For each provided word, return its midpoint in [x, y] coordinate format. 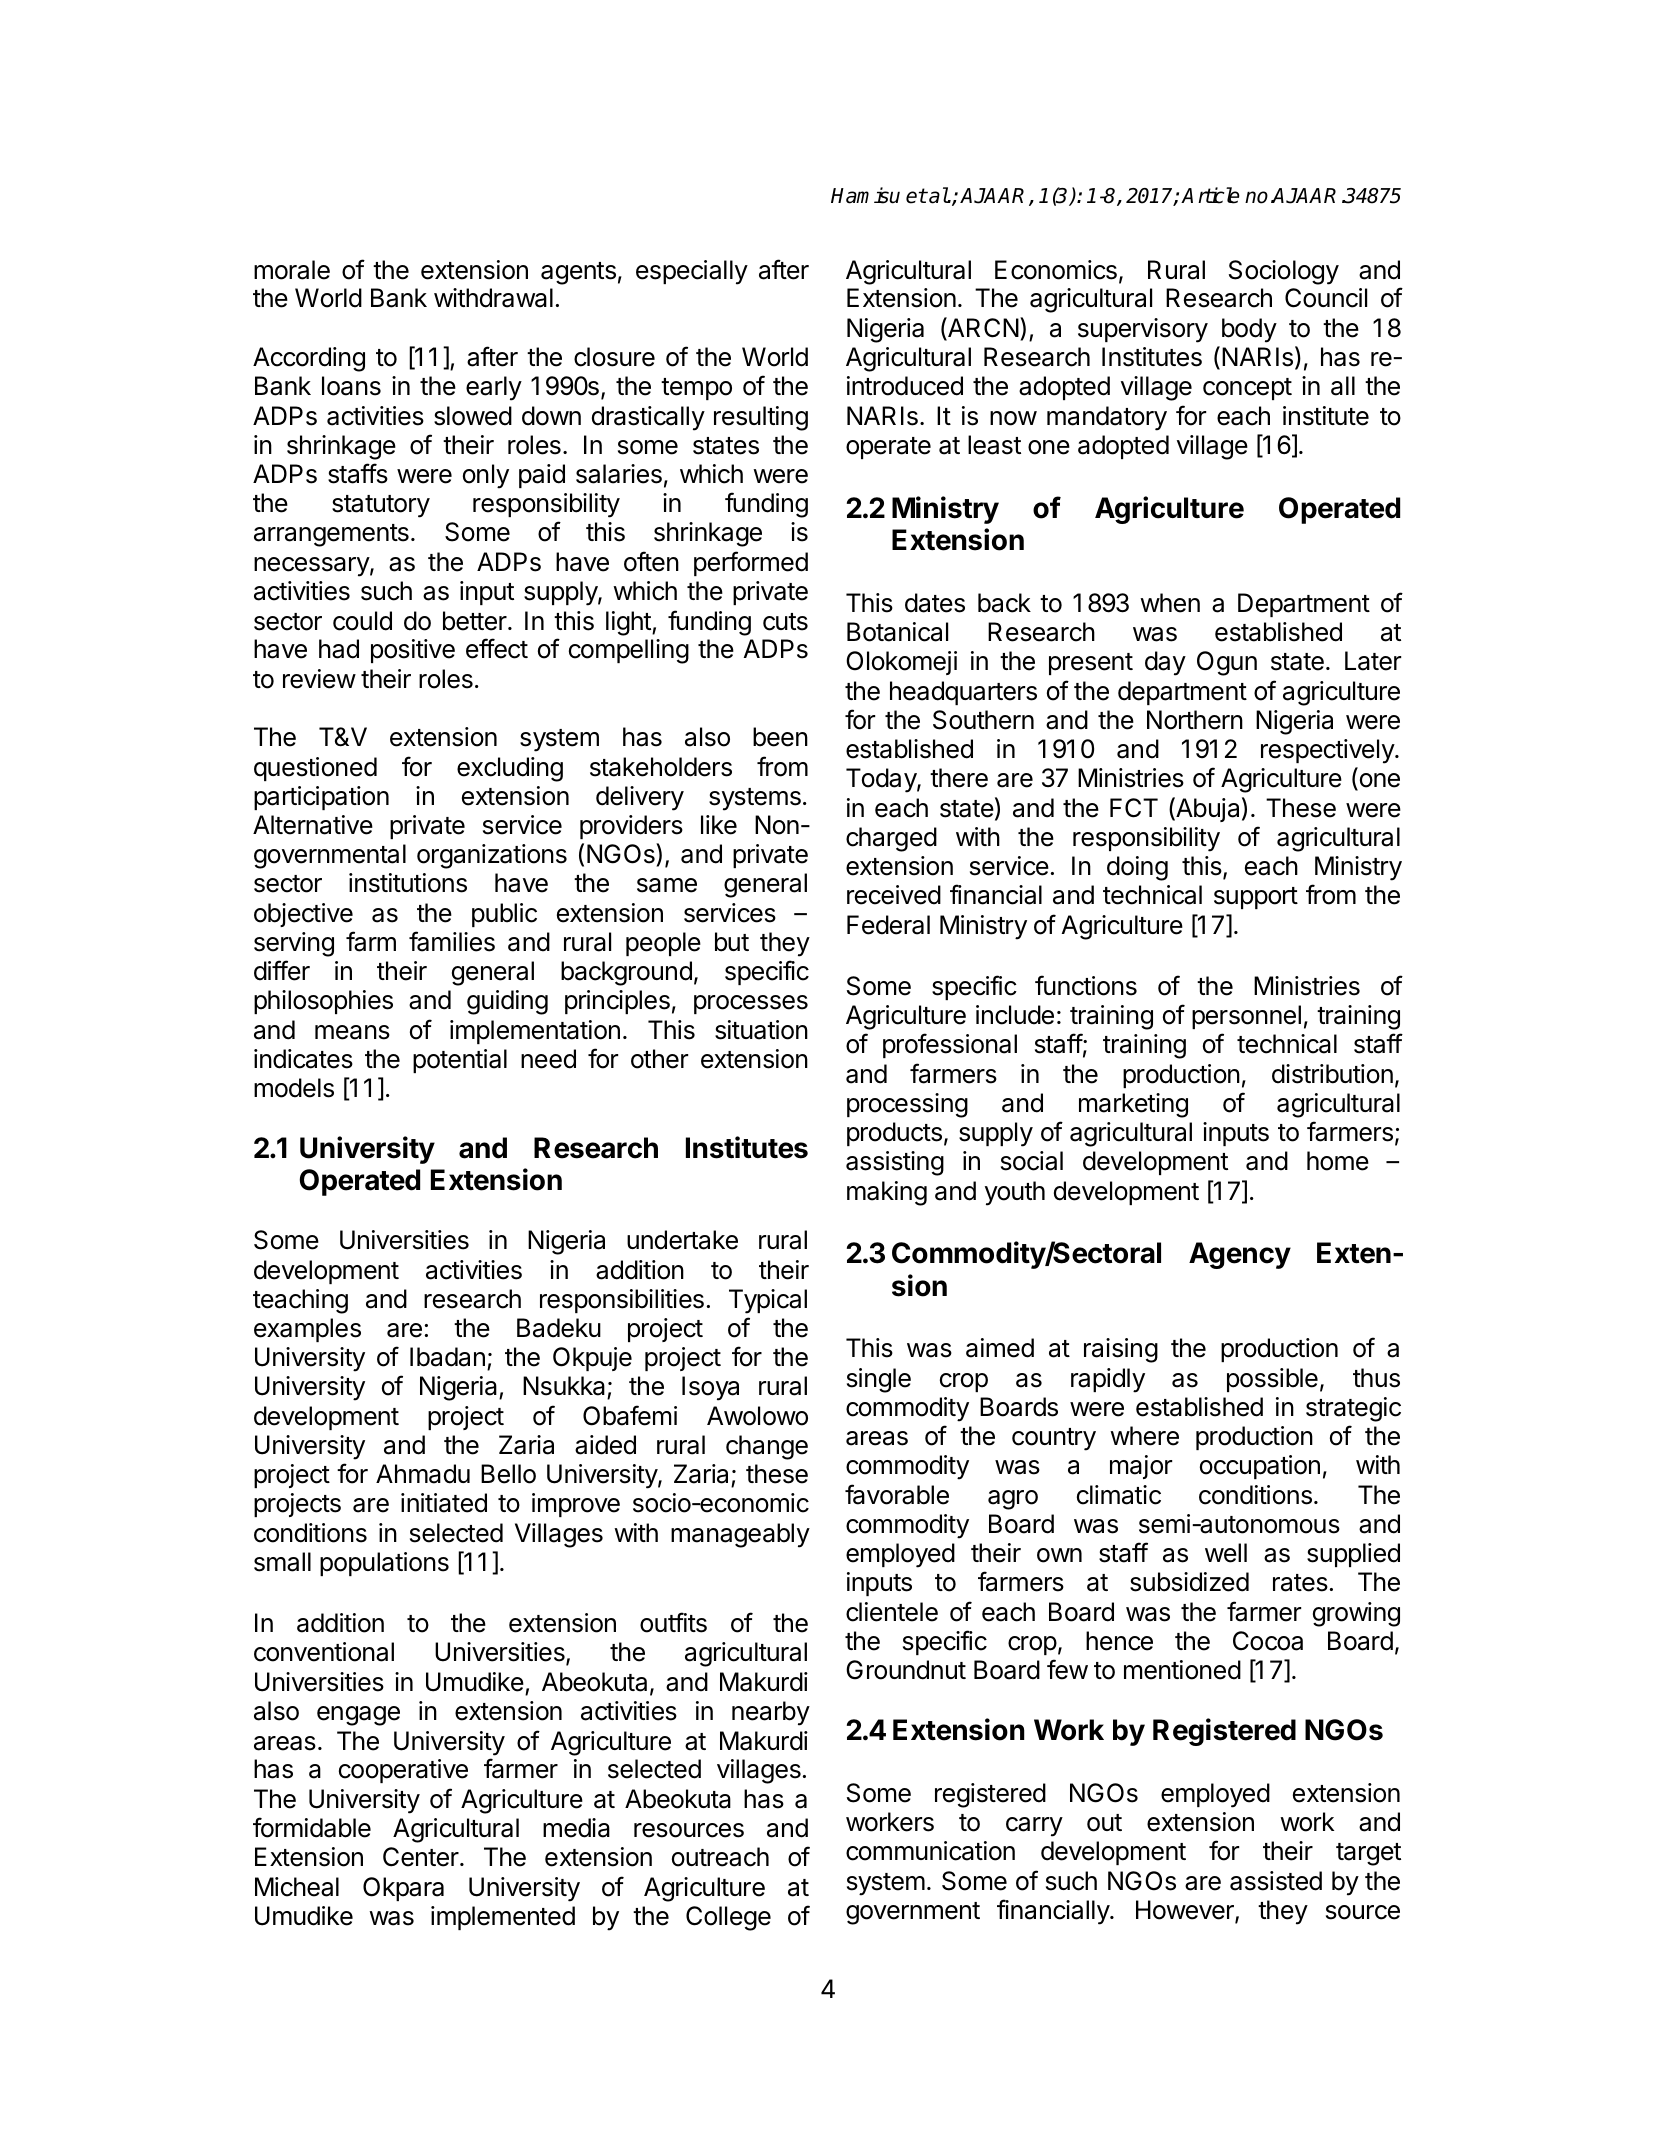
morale [292, 270]
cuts [785, 622]
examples [307, 1330]
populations [384, 1564]
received [894, 895]
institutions [408, 883]
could [362, 621]
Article [1210, 195]
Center [421, 1857]
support [1256, 898]
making [887, 1193]
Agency [1240, 1255]
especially [692, 272]
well [1226, 1553]
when [1170, 603]
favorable [897, 1494]
